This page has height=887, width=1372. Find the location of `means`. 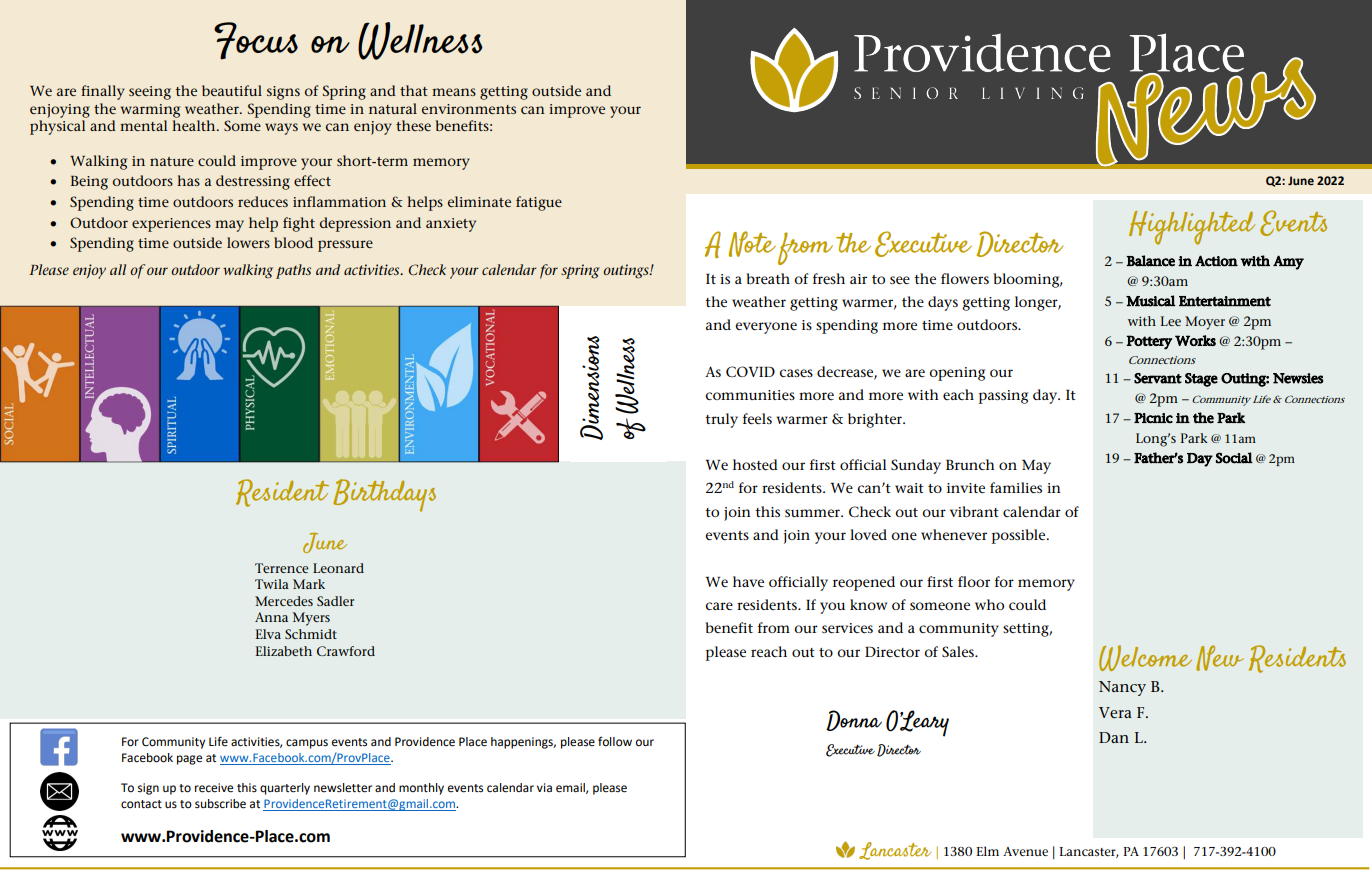

means is located at coordinates (454, 92).
